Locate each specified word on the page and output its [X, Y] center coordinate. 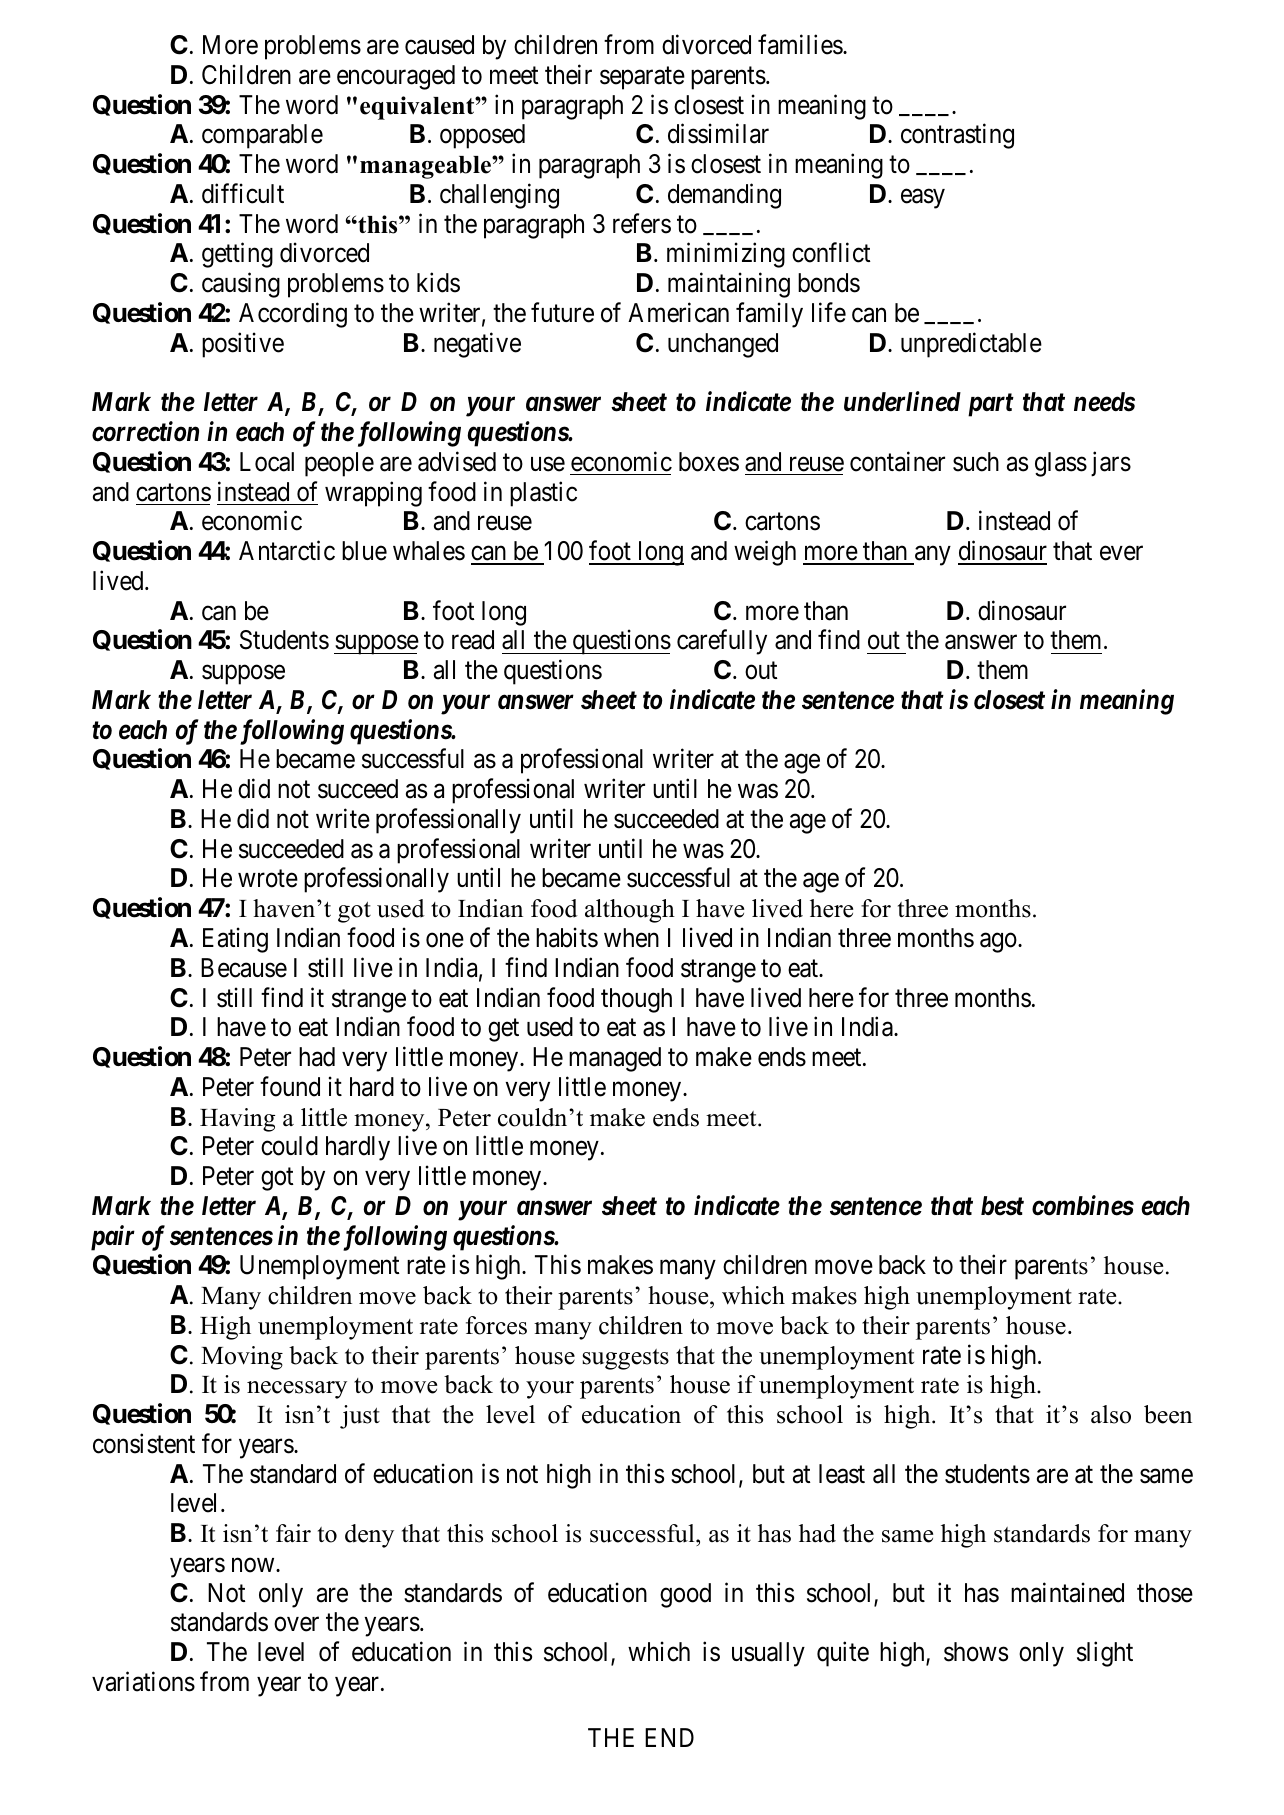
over [296, 1625]
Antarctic [287, 550]
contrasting [957, 136]
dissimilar [718, 134]
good [685, 1595]
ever [1121, 553]
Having [237, 1120]
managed [615, 1059]
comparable [262, 136]
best [1002, 1206]
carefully [722, 642]
